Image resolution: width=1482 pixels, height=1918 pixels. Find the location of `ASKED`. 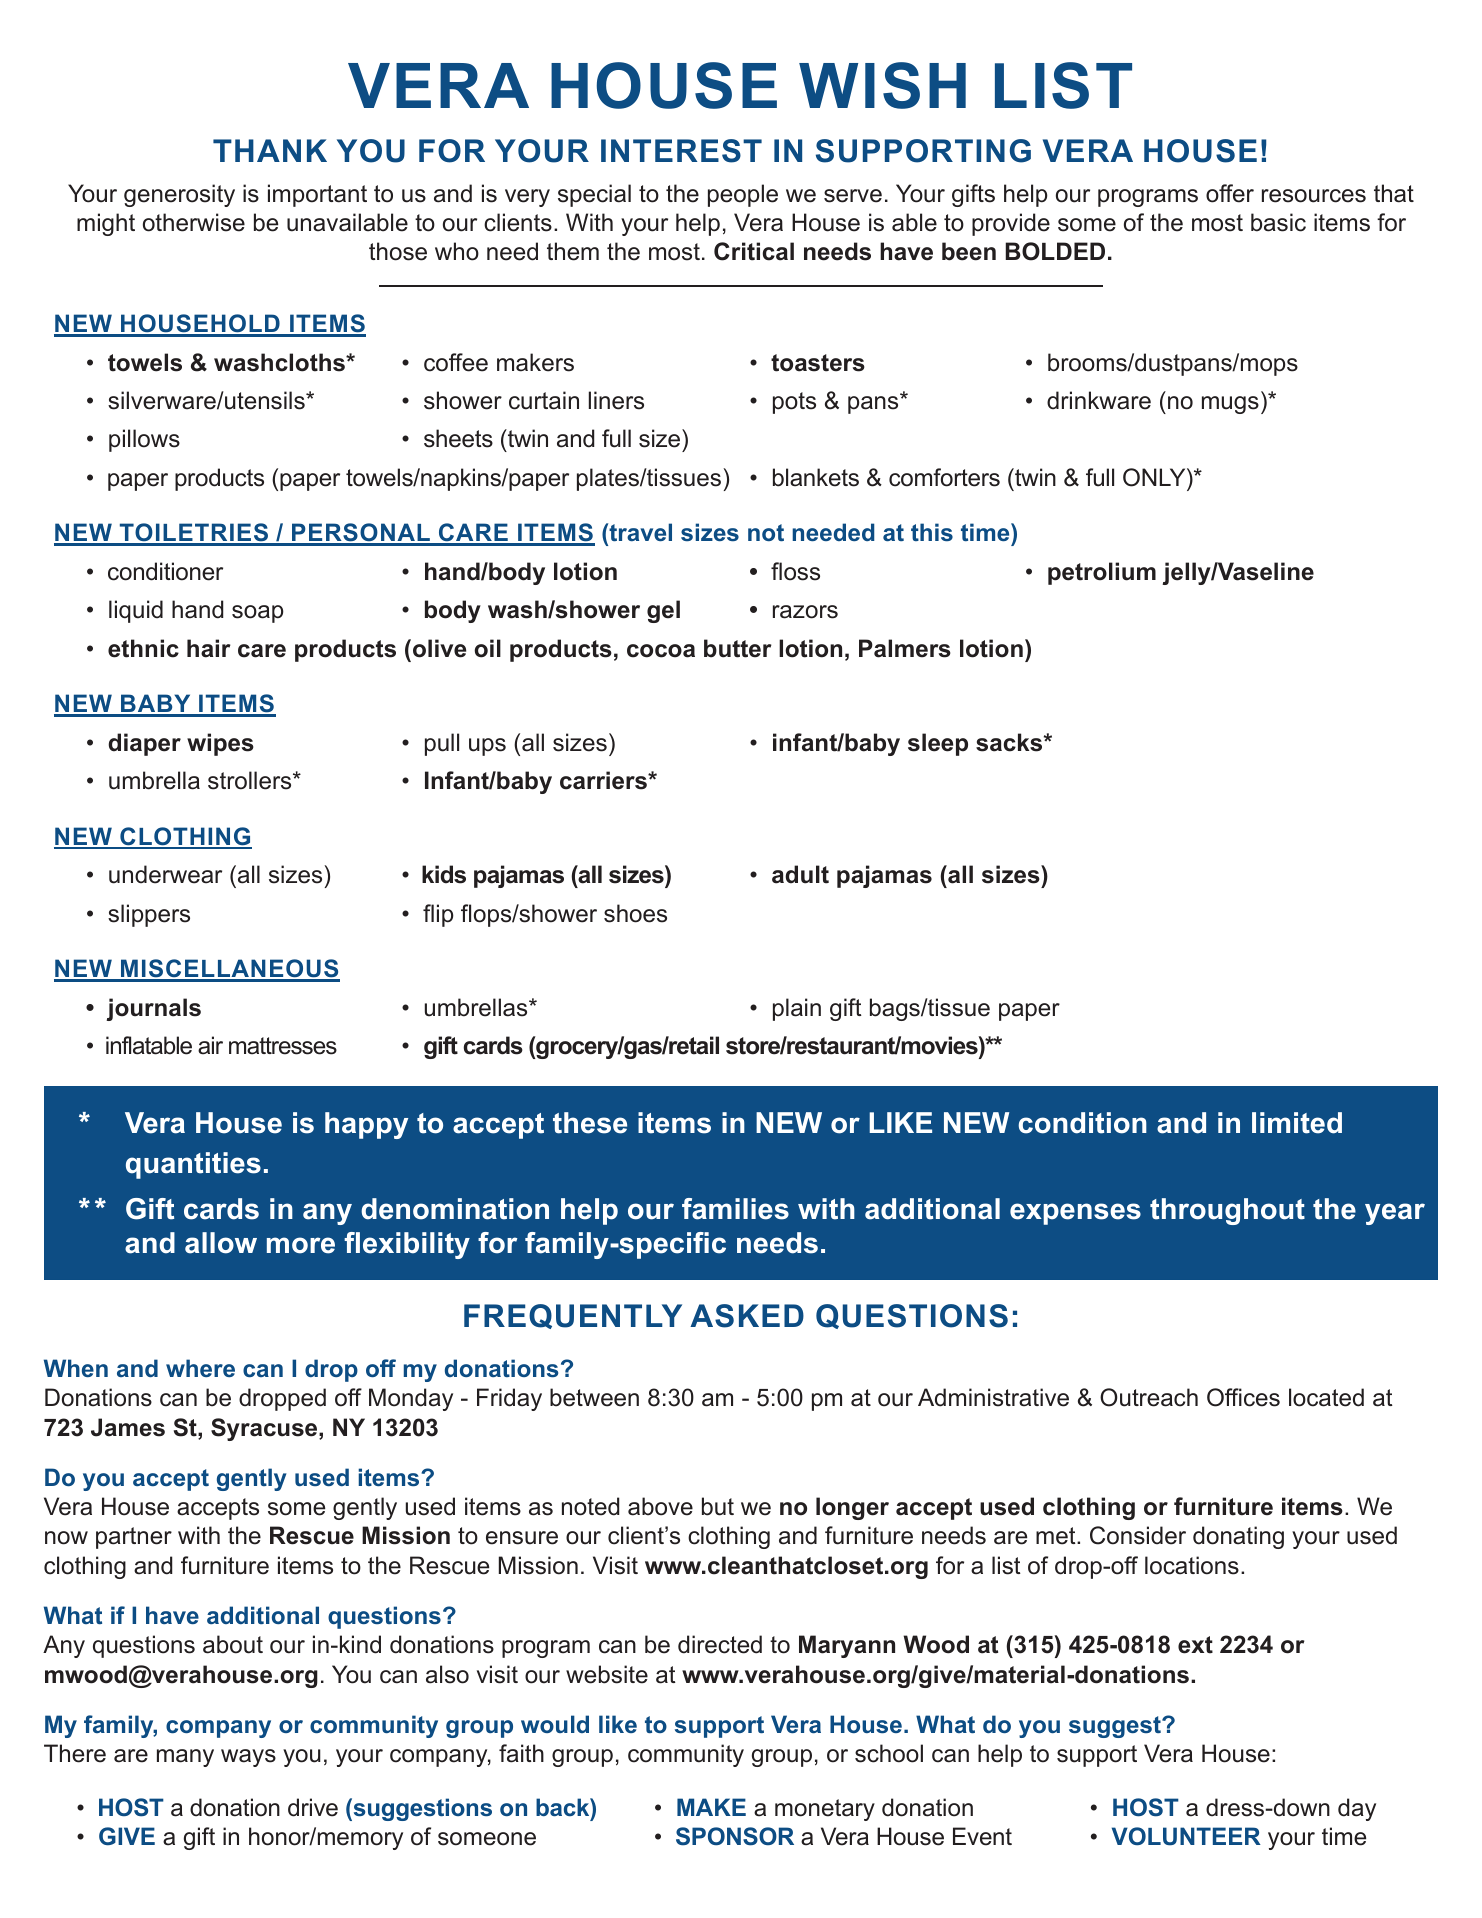

ASKED is located at coordinates (747, 1316).
